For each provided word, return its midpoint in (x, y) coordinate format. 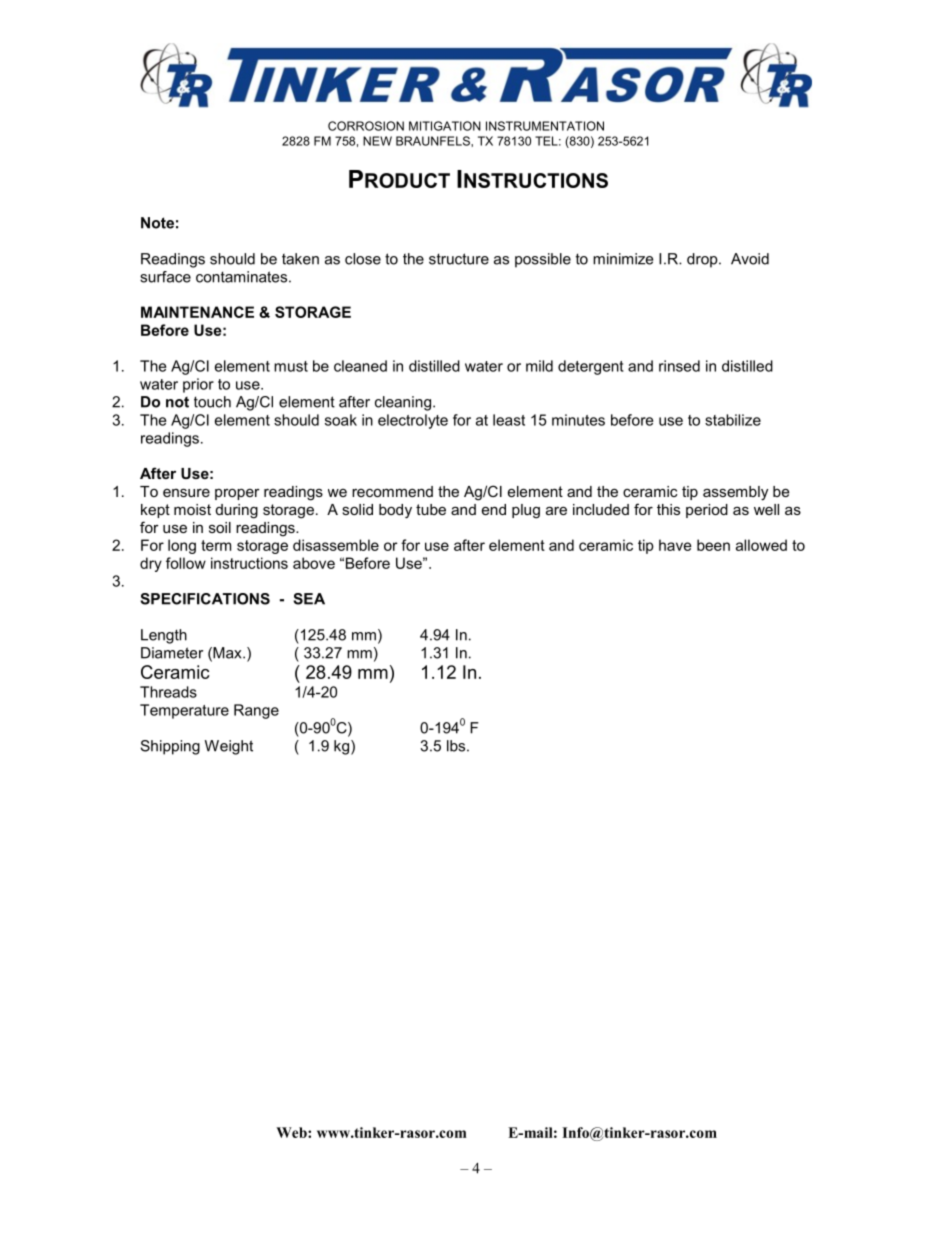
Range (256, 711)
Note (157, 223)
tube (431, 509)
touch (212, 402)
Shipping (170, 747)
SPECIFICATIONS (205, 599)
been (713, 545)
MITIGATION (445, 126)
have (675, 545)
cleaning (403, 403)
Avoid (750, 259)
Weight (229, 747)
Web (292, 1132)
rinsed (679, 366)
